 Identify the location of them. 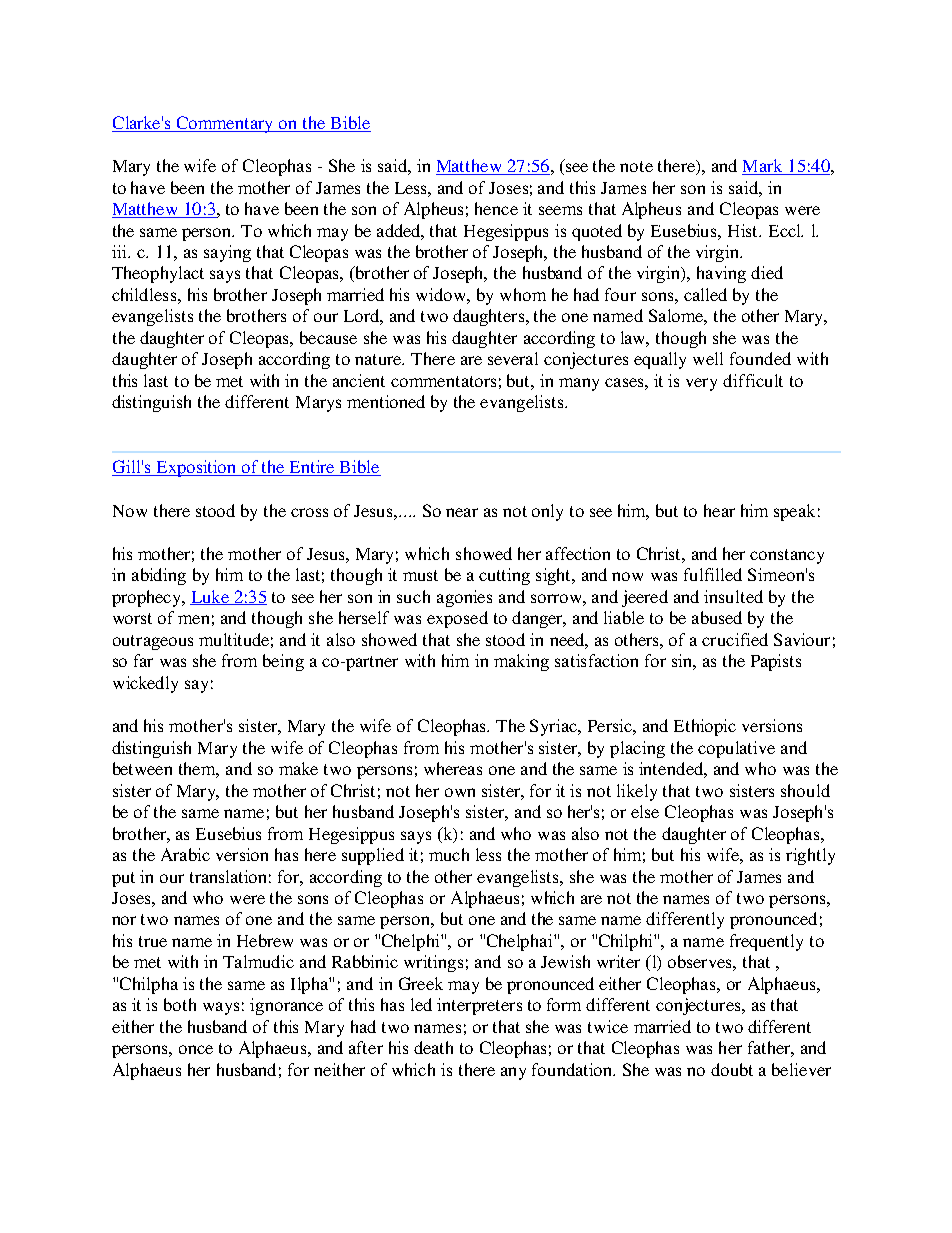
(199, 770).
